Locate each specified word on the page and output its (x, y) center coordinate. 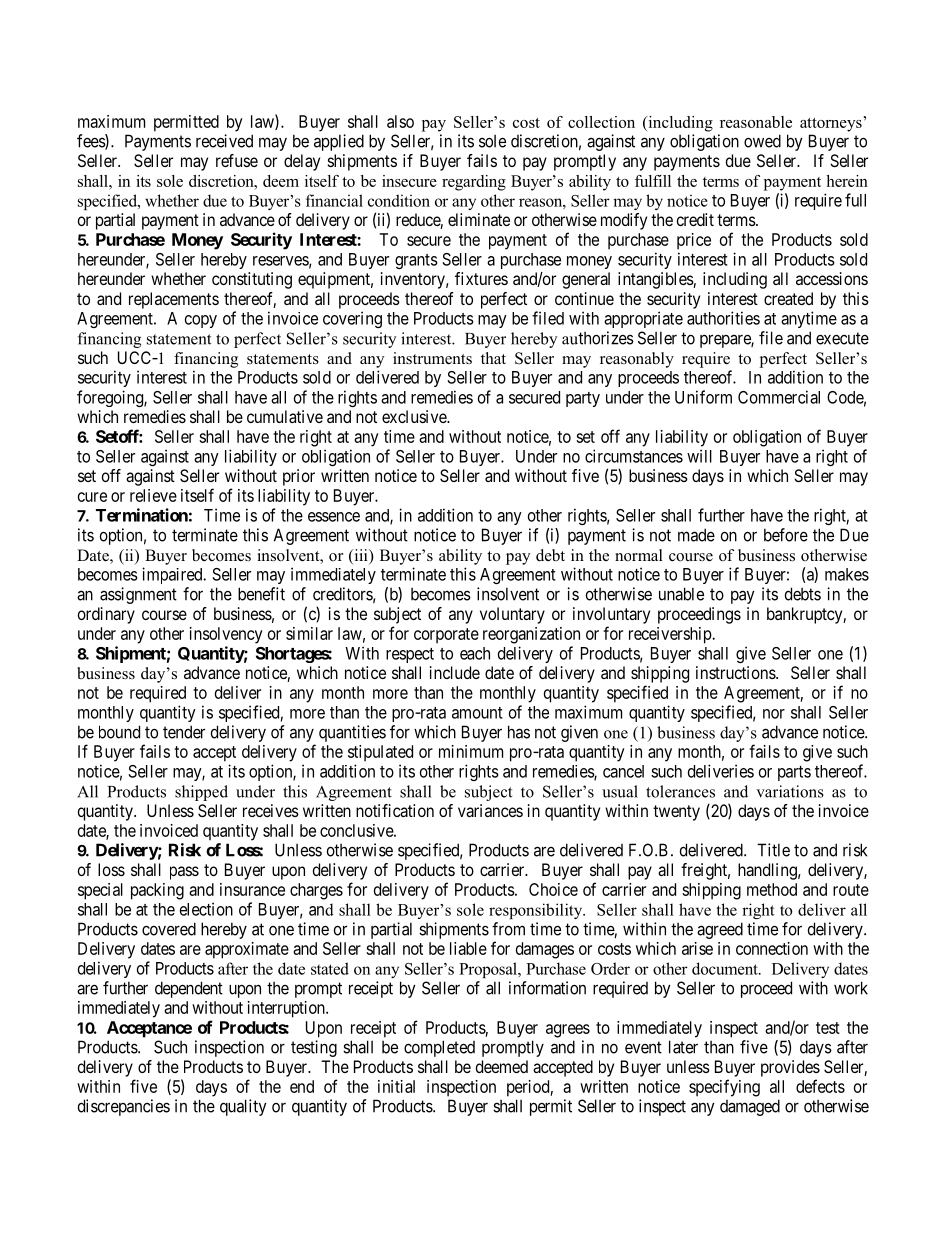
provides (790, 1068)
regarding (474, 183)
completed (439, 1048)
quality (243, 1107)
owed (762, 141)
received (224, 141)
